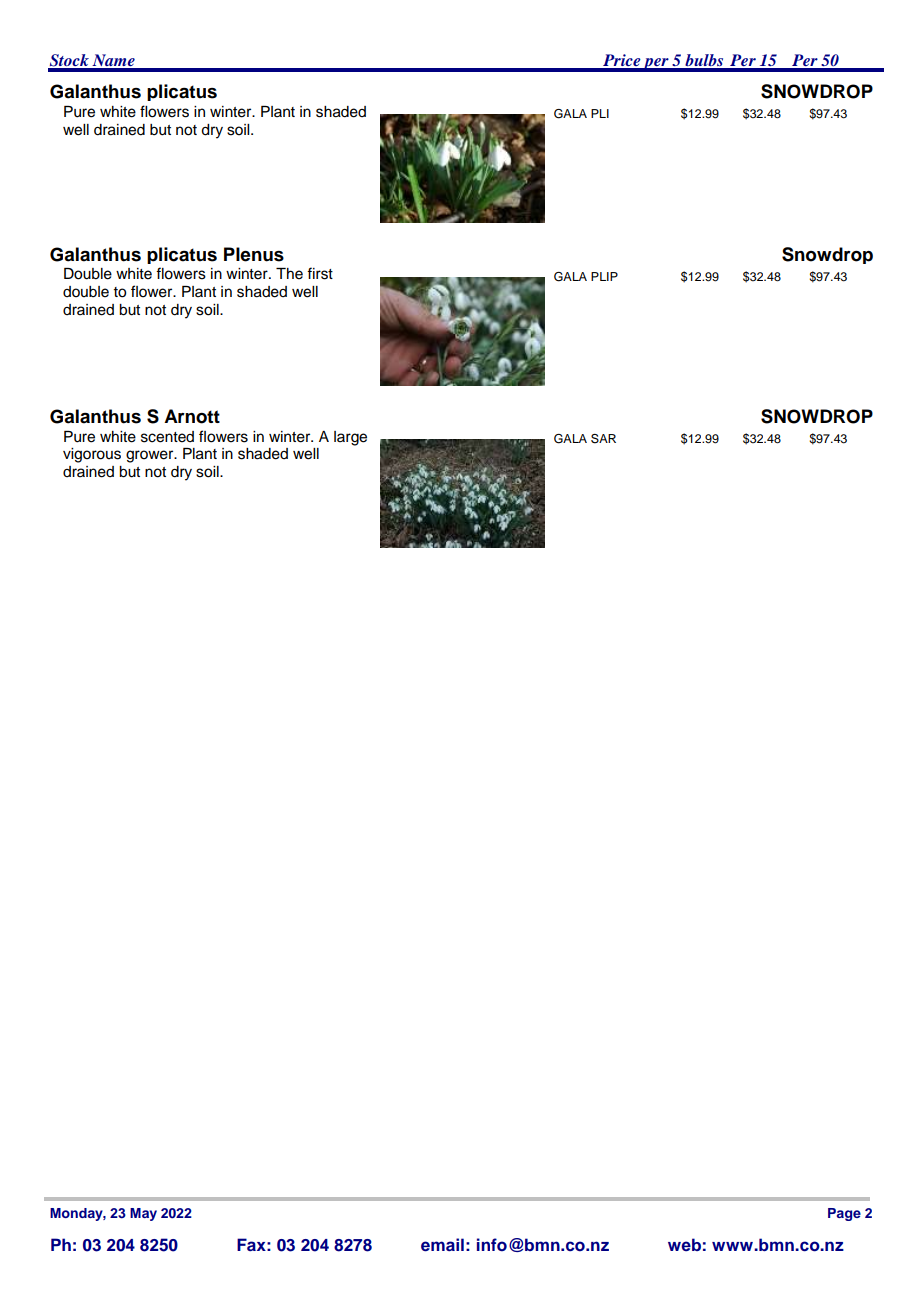 Image resolution: width=924 pixels, height=1308 pixels. Describe the element at coordinates (603, 439) in the document. I see `SAR` at that location.
